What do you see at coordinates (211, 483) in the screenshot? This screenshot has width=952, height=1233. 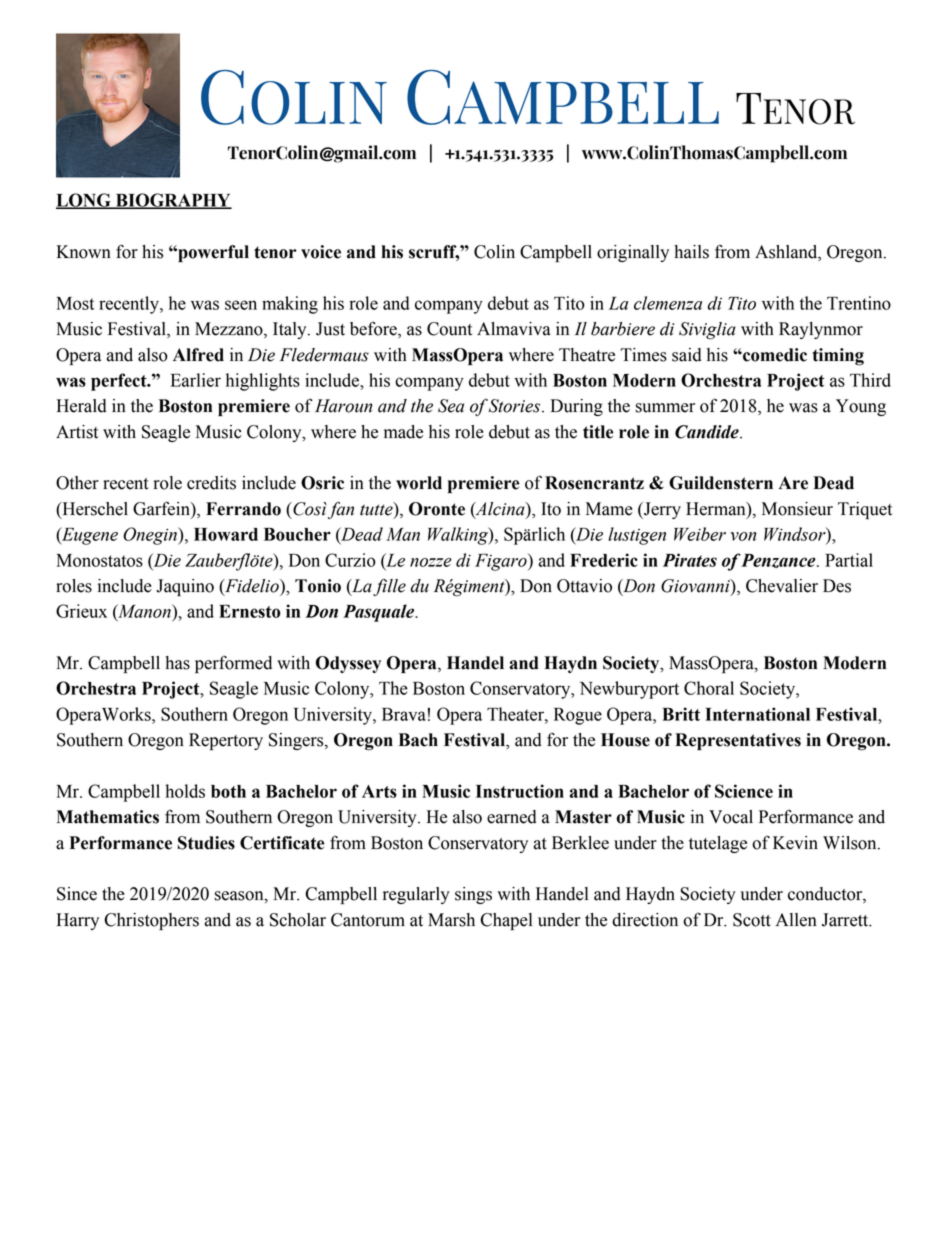 I see `credits` at bounding box center [211, 483].
